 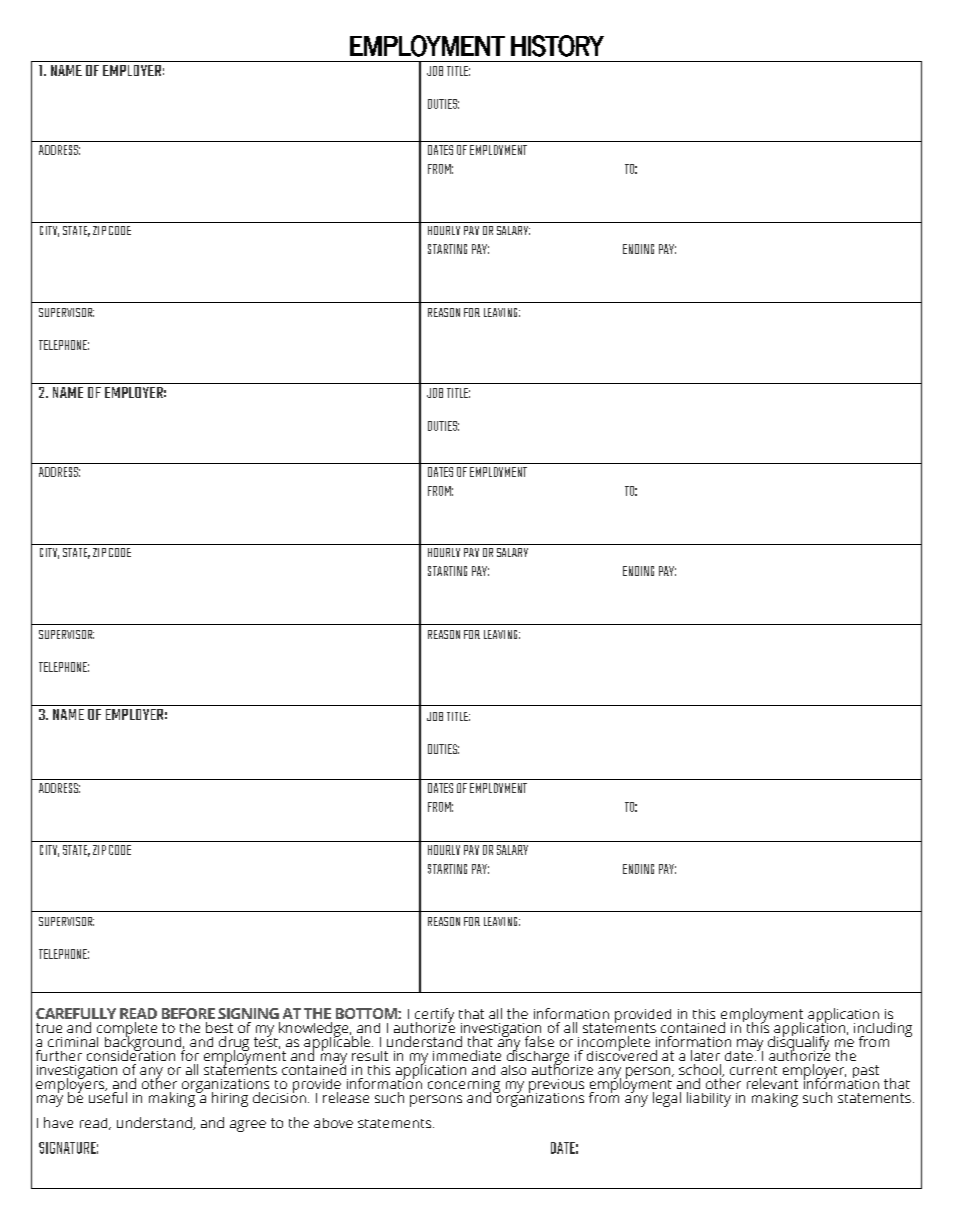 What do you see at coordinates (108, 1096) in the screenshot?
I see `useful` at bounding box center [108, 1096].
